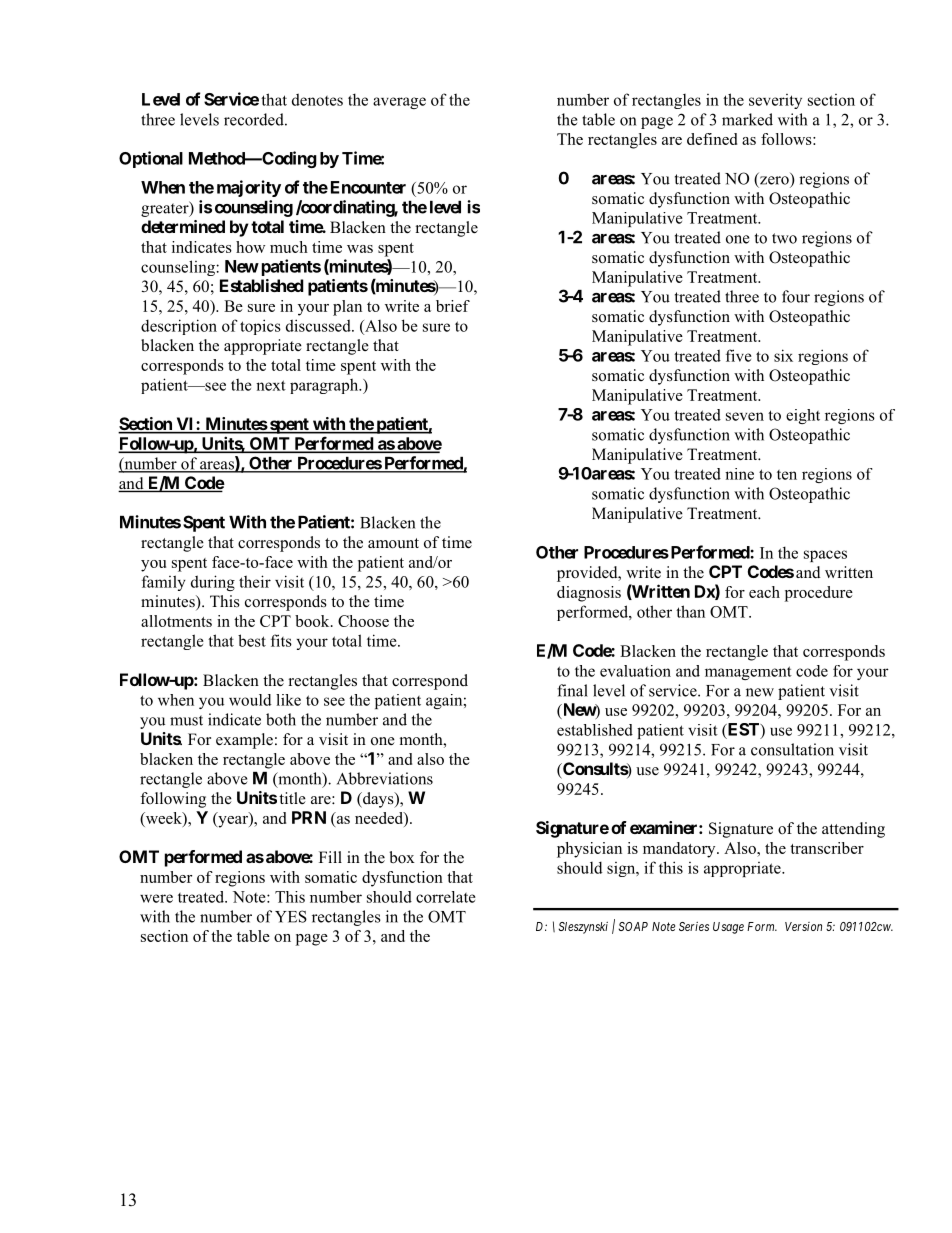  I want to click on brief, so click(453, 306).
